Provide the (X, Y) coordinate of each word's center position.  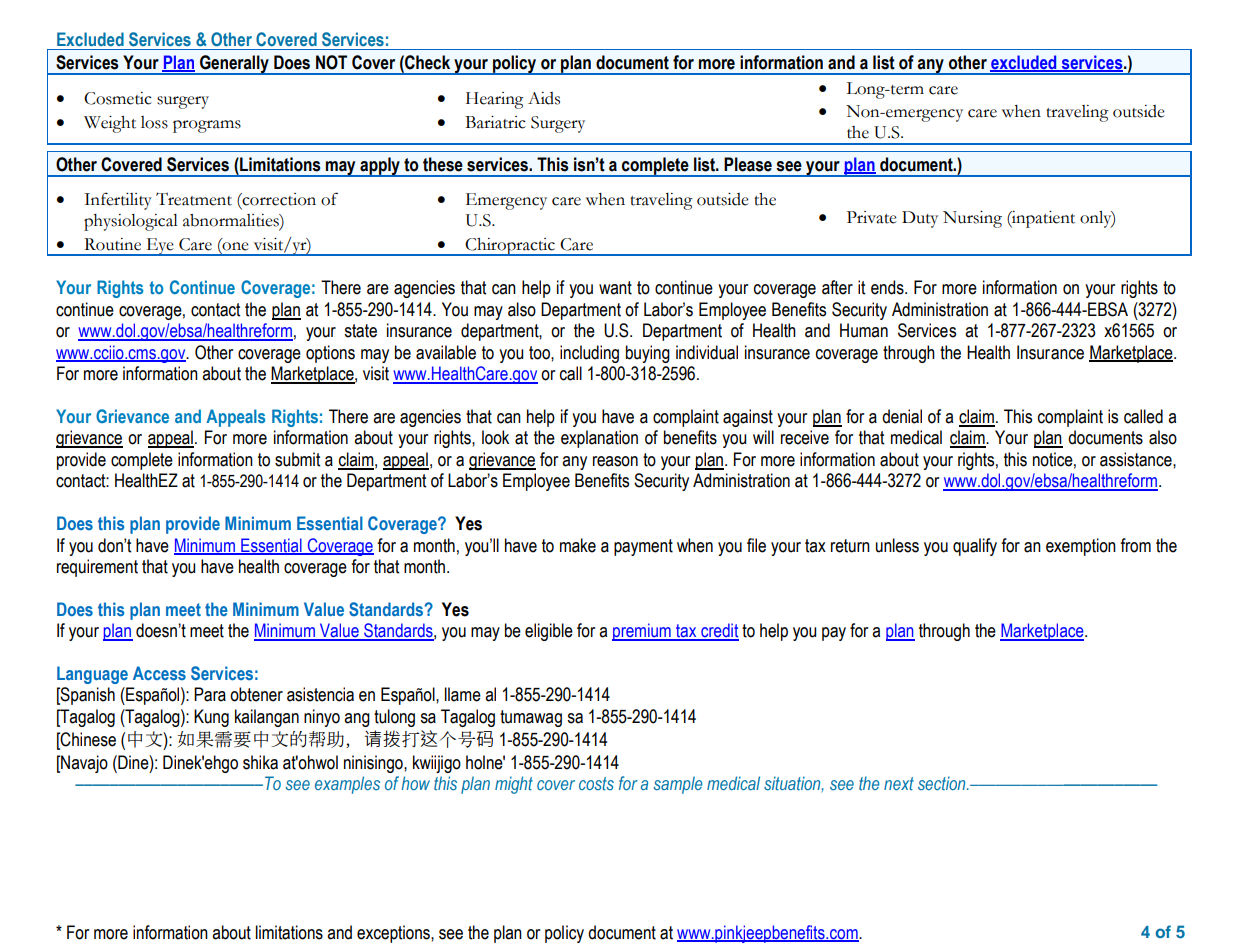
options (330, 354)
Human (864, 330)
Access (159, 673)
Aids (544, 98)
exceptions (394, 934)
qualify (975, 547)
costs (596, 784)
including (589, 354)
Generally (234, 65)
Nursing (972, 219)
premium (642, 632)
